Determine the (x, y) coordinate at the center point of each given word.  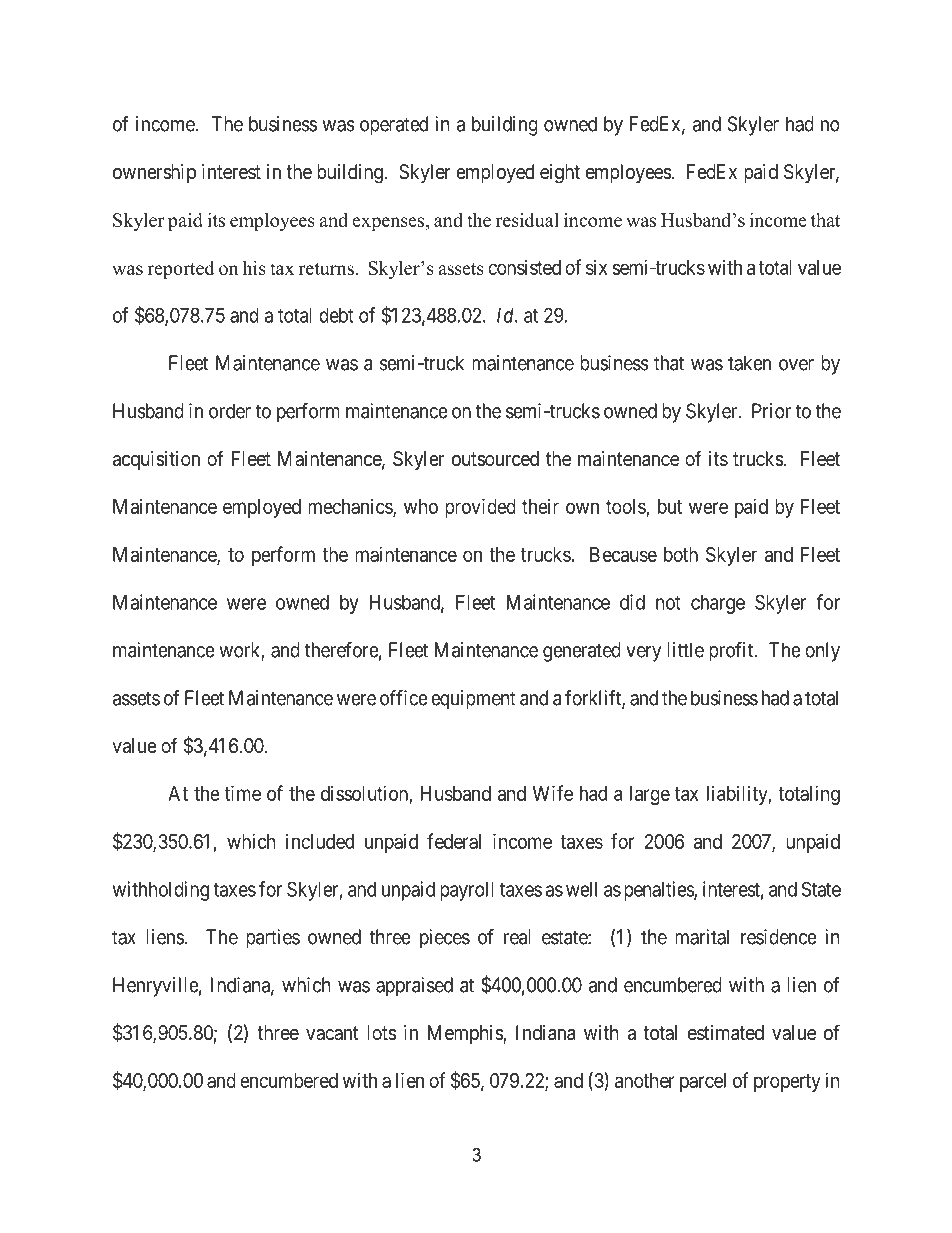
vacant (332, 1033)
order (230, 411)
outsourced (495, 459)
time (243, 793)
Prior (771, 411)
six (596, 267)
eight (560, 174)
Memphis (466, 1034)
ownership (154, 173)
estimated (726, 1033)
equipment (473, 700)
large (650, 795)
